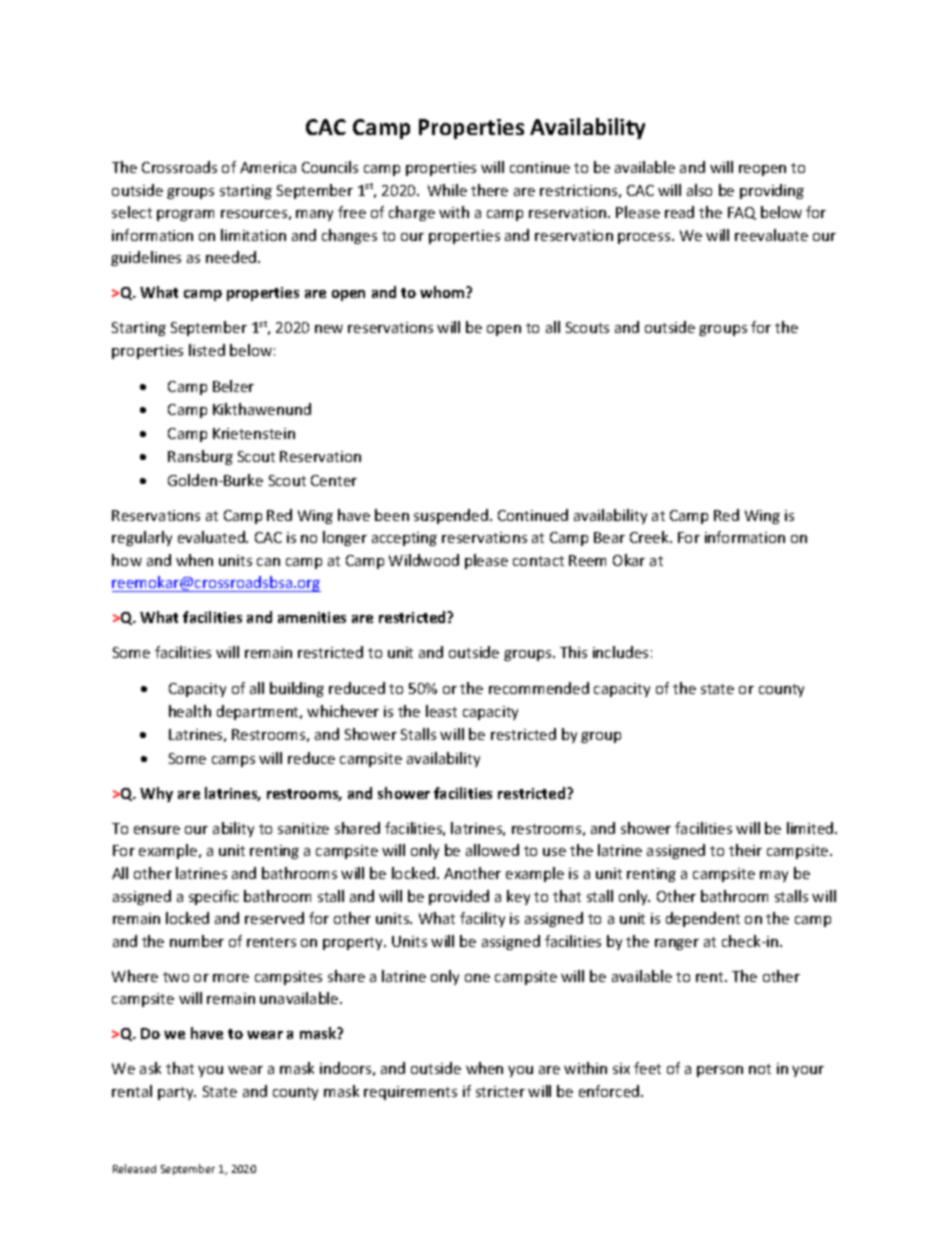 The width and height of the screenshot is (952, 1233). I want to click on health, so click(190, 711).
